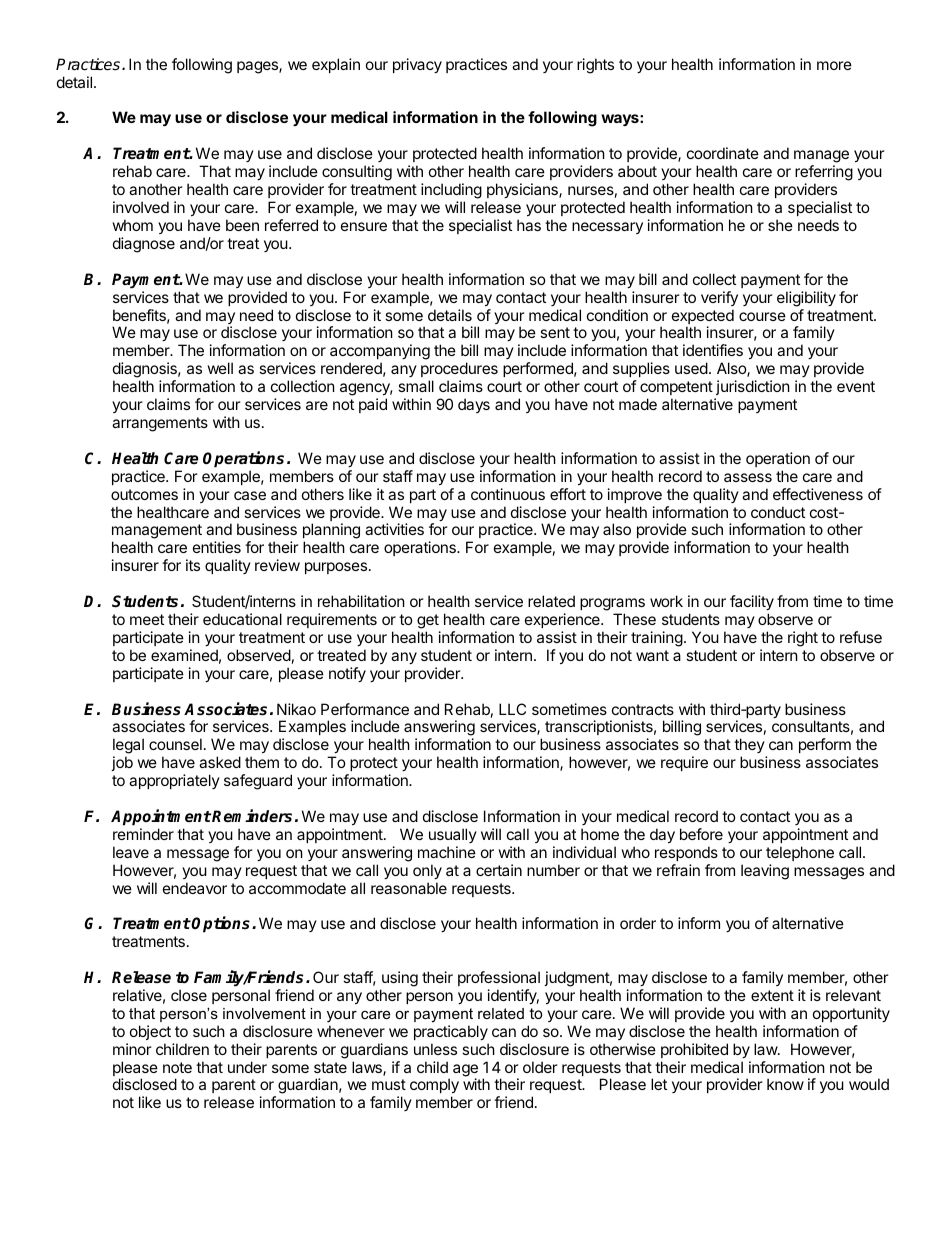 The width and height of the screenshot is (952, 1233). I want to click on privacy, so click(417, 65).
